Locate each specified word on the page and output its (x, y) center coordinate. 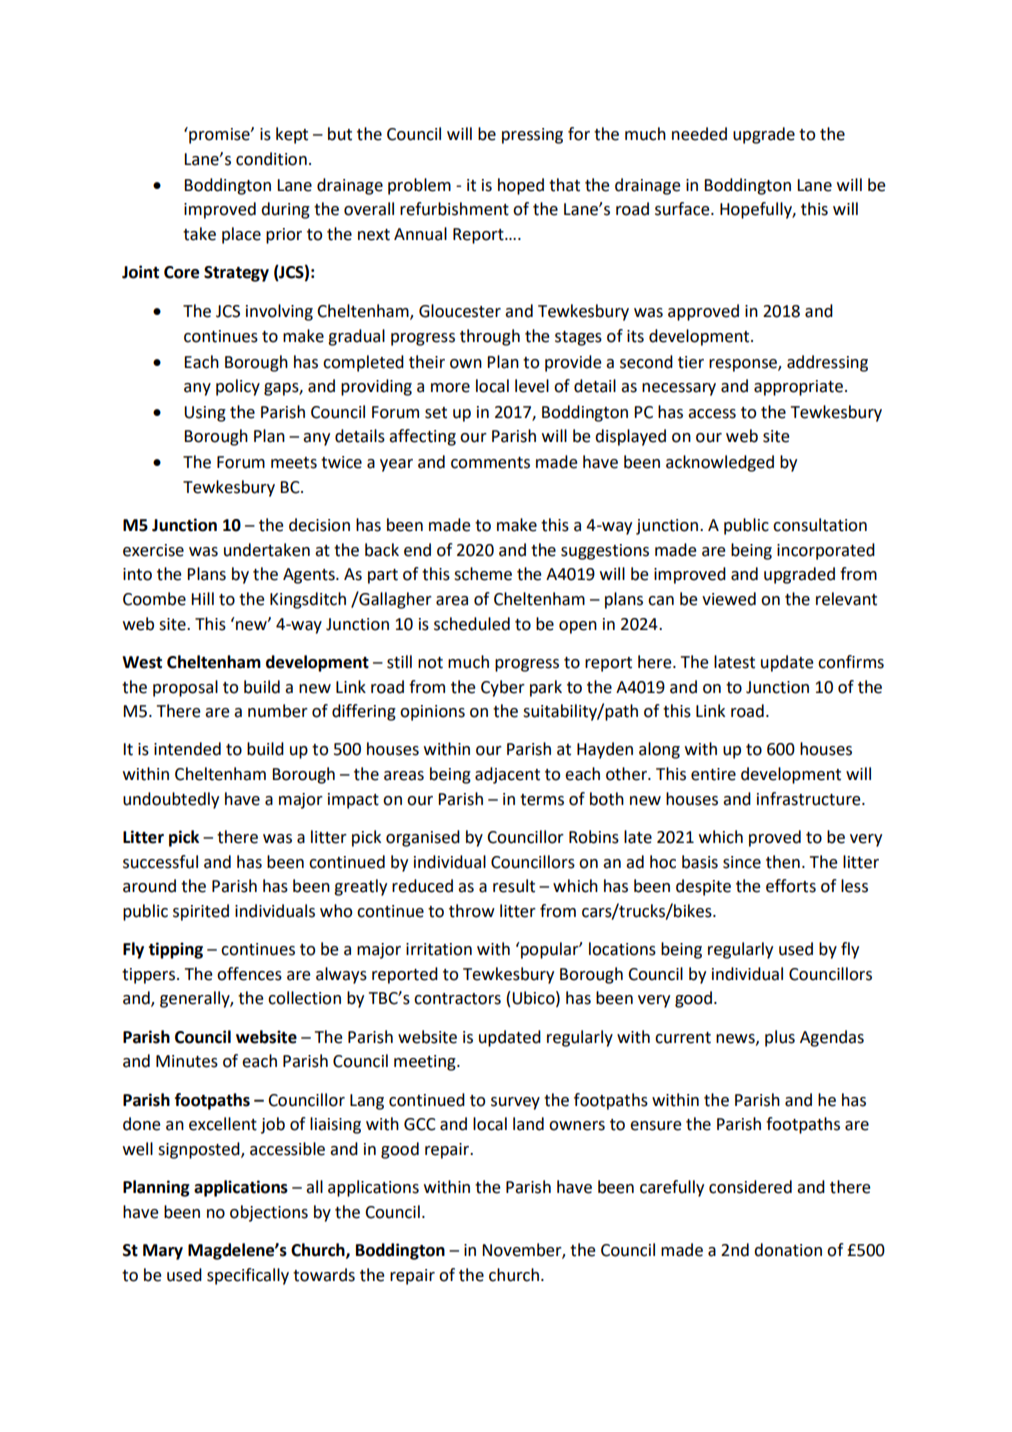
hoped (521, 186)
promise (219, 135)
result (514, 886)
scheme (483, 574)
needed (699, 134)
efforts (791, 886)
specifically (248, 1276)
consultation (820, 525)
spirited (201, 912)
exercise (153, 550)
